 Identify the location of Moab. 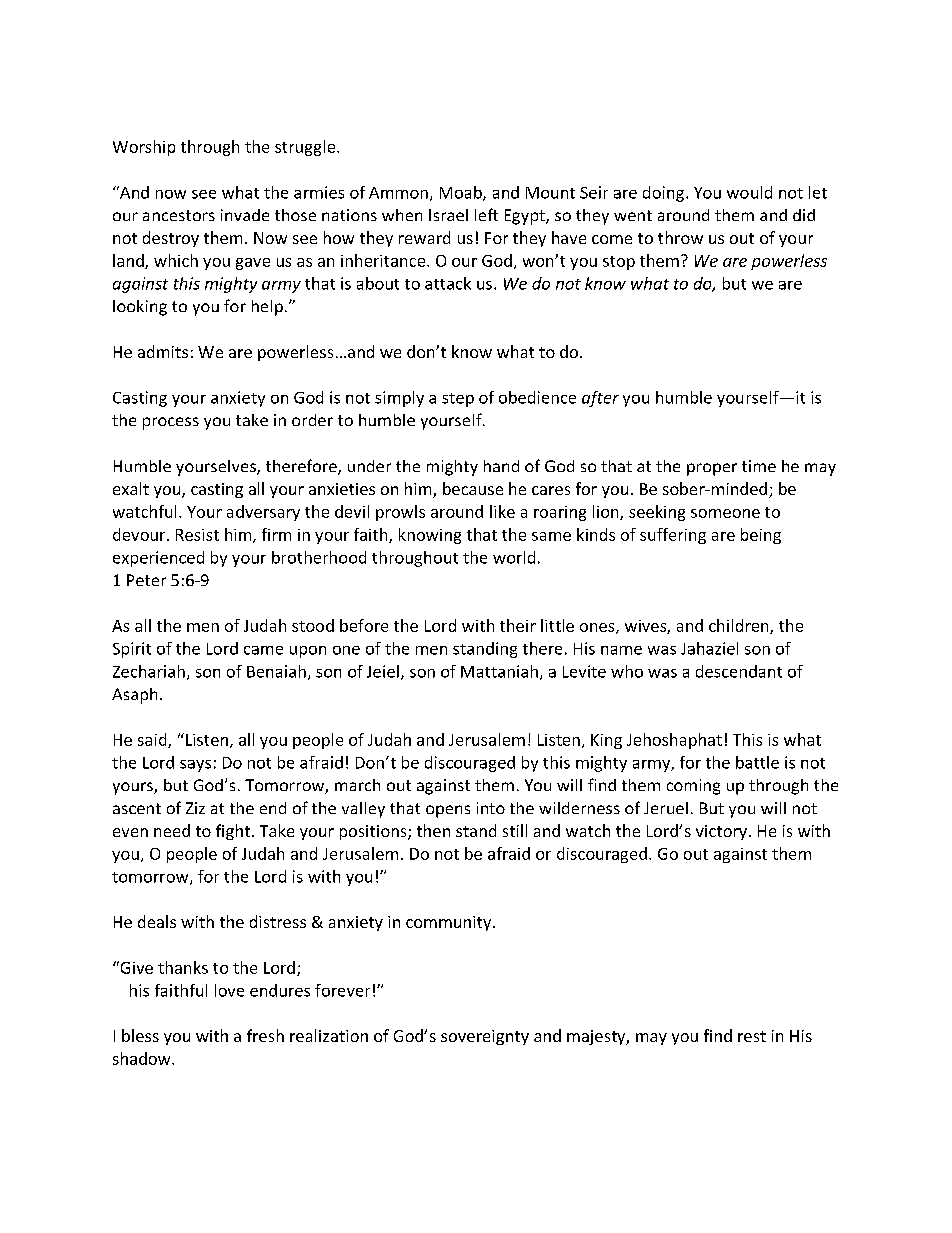
(462, 193).
